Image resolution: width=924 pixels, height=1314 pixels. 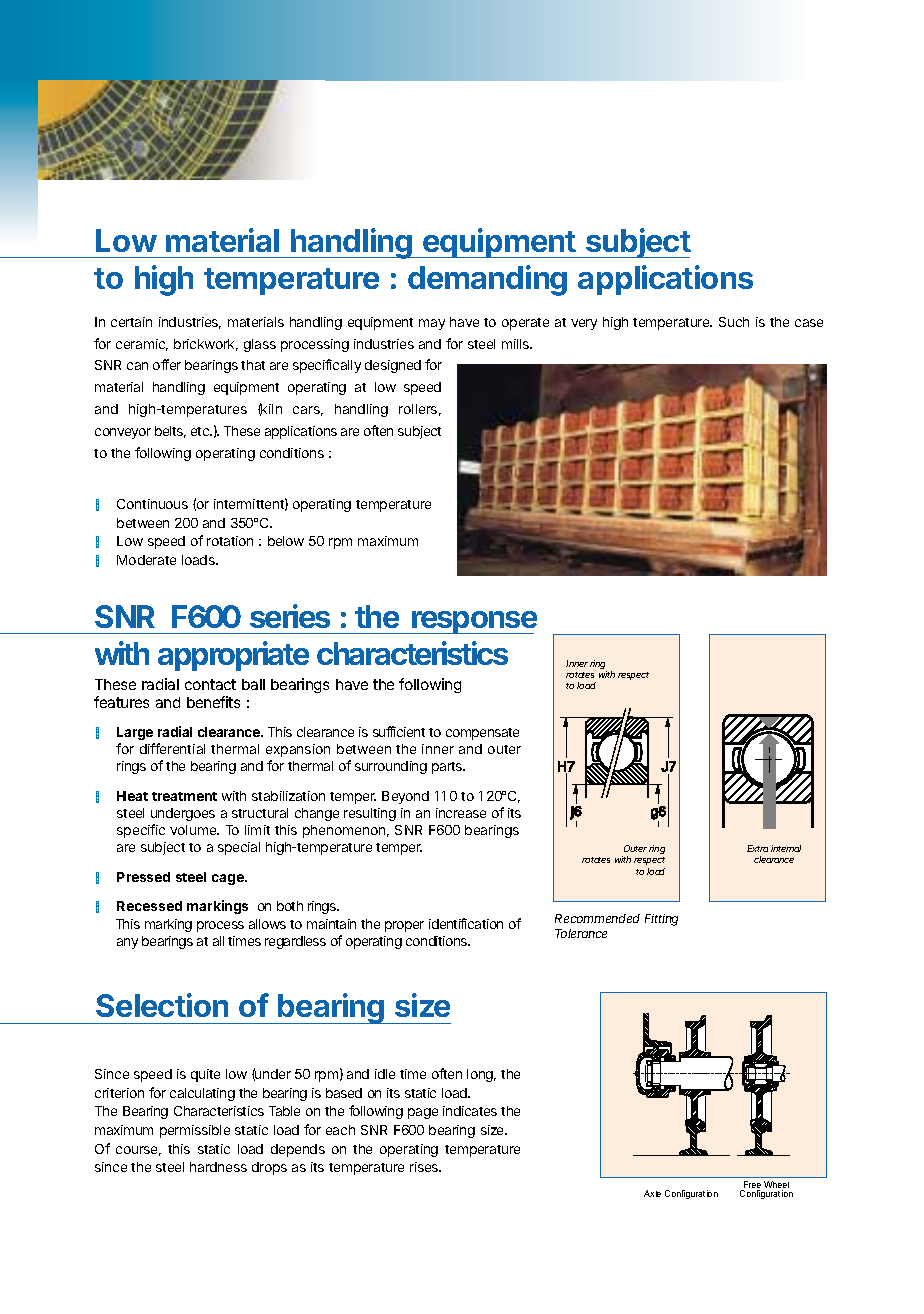 What do you see at coordinates (757, 848) in the document?
I see `Extra` at bounding box center [757, 848].
